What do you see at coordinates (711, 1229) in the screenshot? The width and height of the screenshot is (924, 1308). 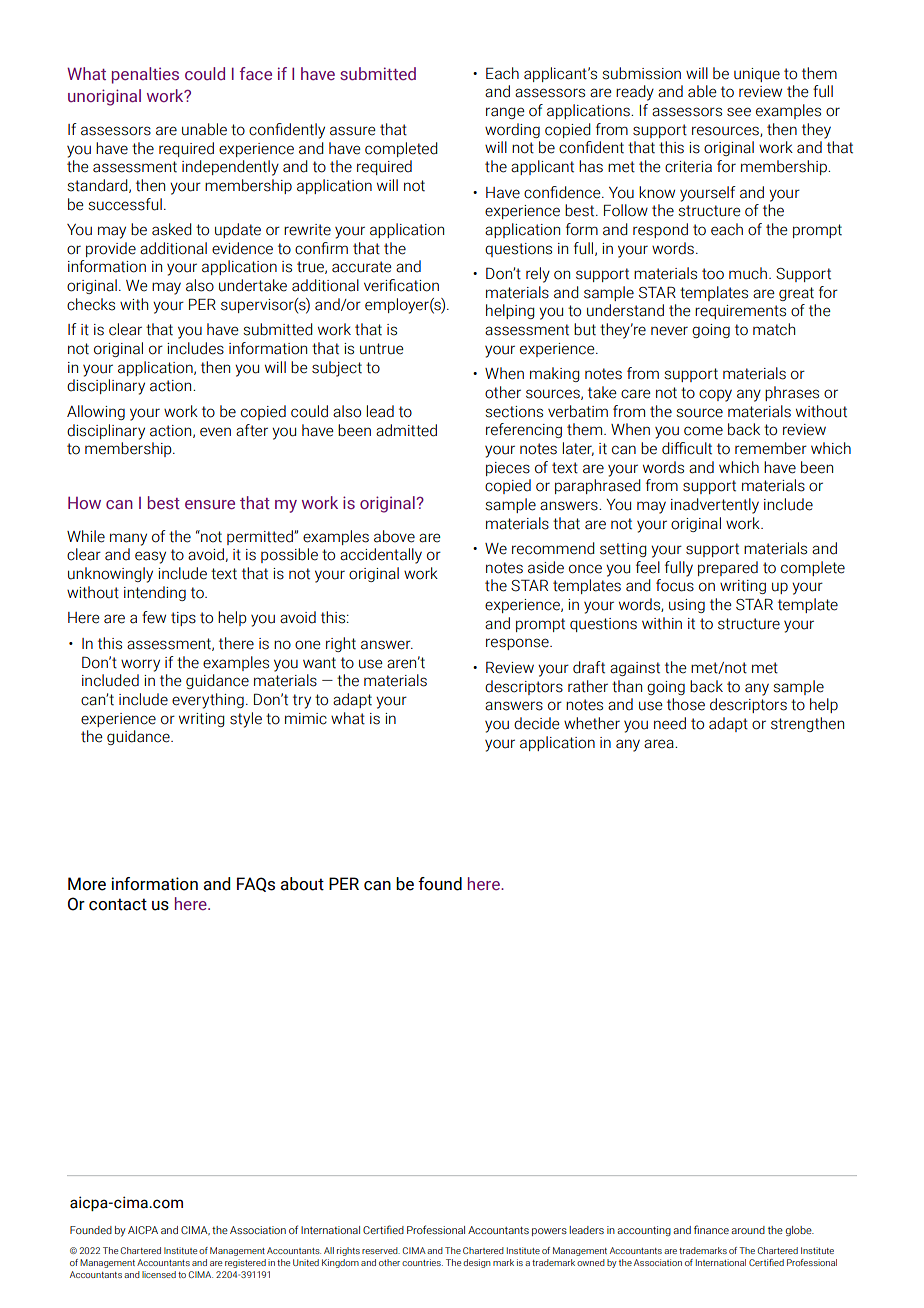 I see `finance` at bounding box center [711, 1229].
